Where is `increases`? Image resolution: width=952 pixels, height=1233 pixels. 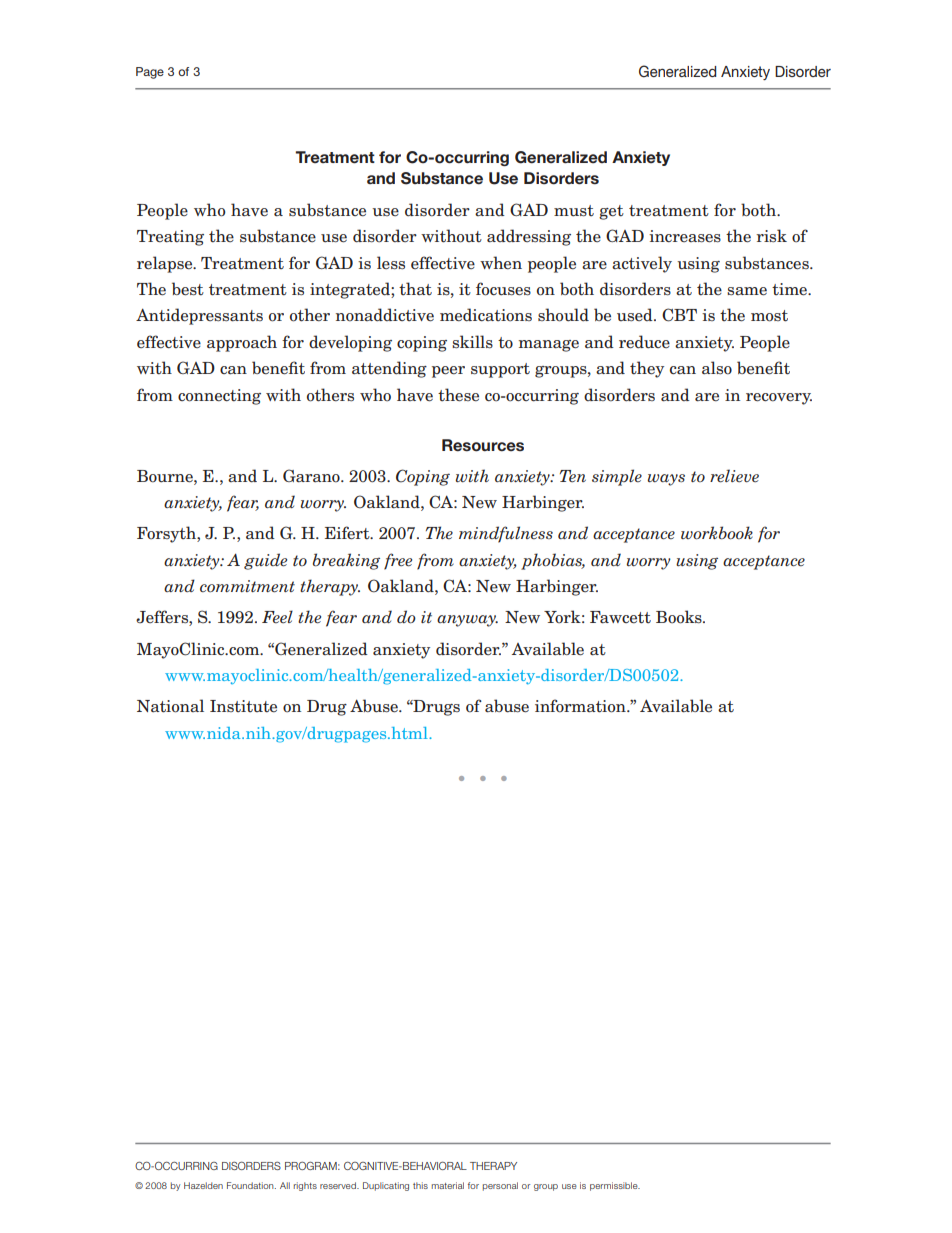 increases is located at coordinates (685, 236).
